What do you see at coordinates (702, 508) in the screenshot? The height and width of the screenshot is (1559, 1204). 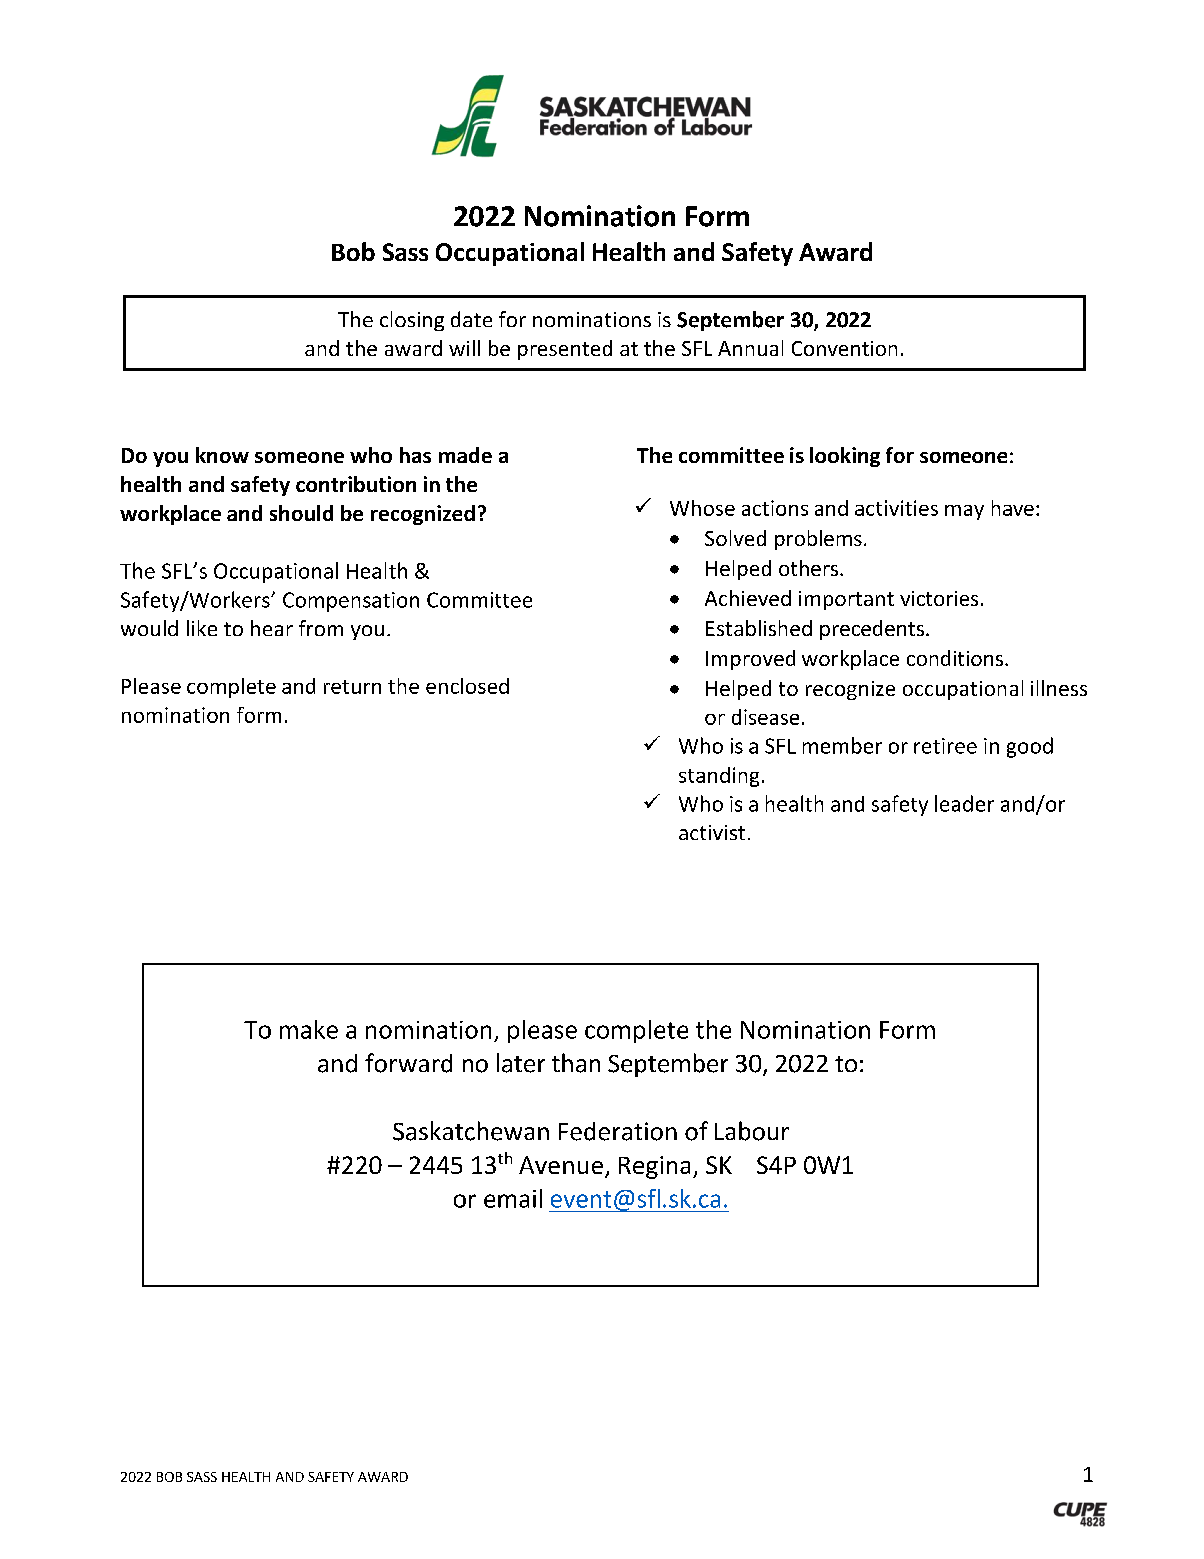 I see `Whose` at bounding box center [702, 508].
